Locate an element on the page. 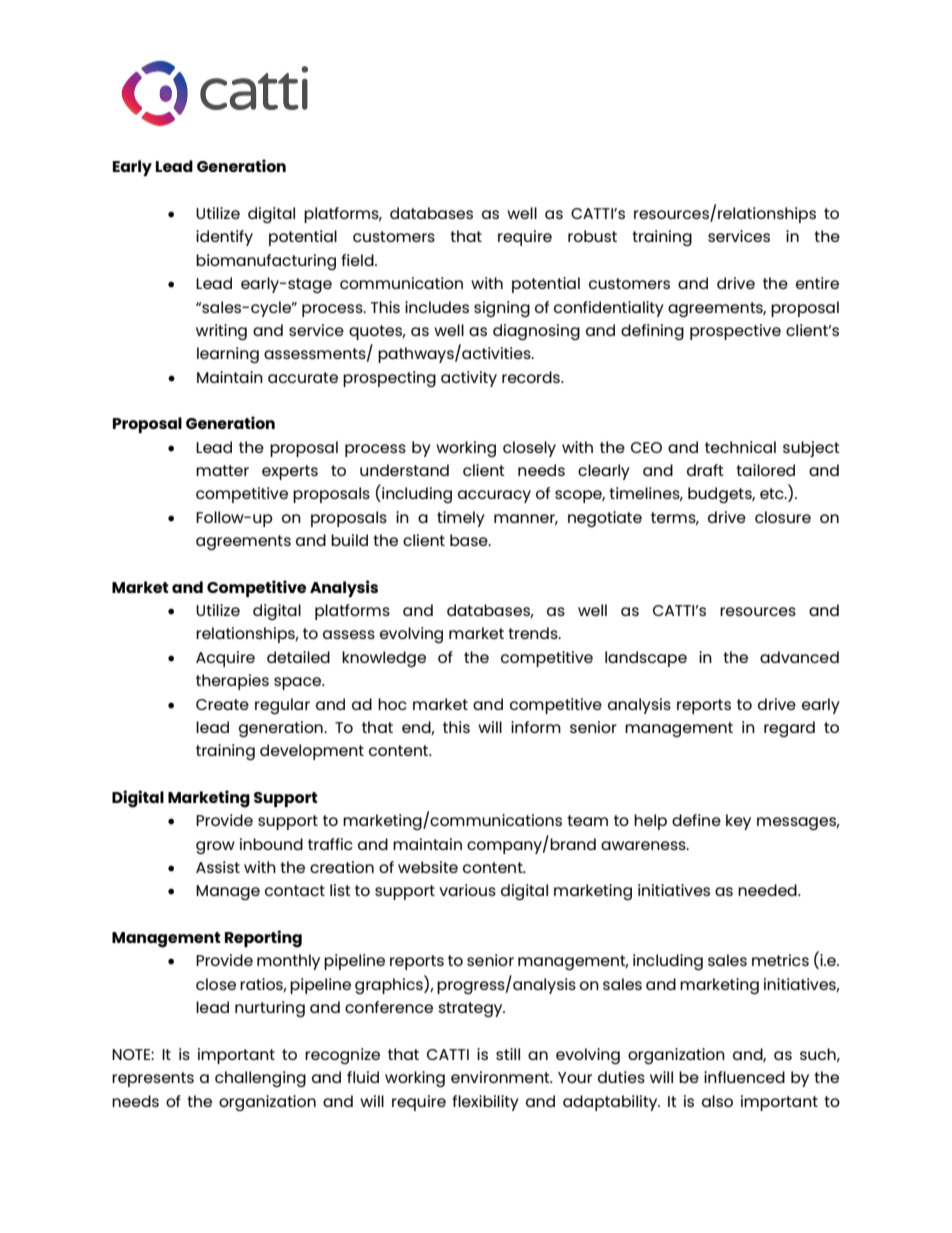 The width and height of the page is (952, 1233). matter is located at coordinates (222, 470).
